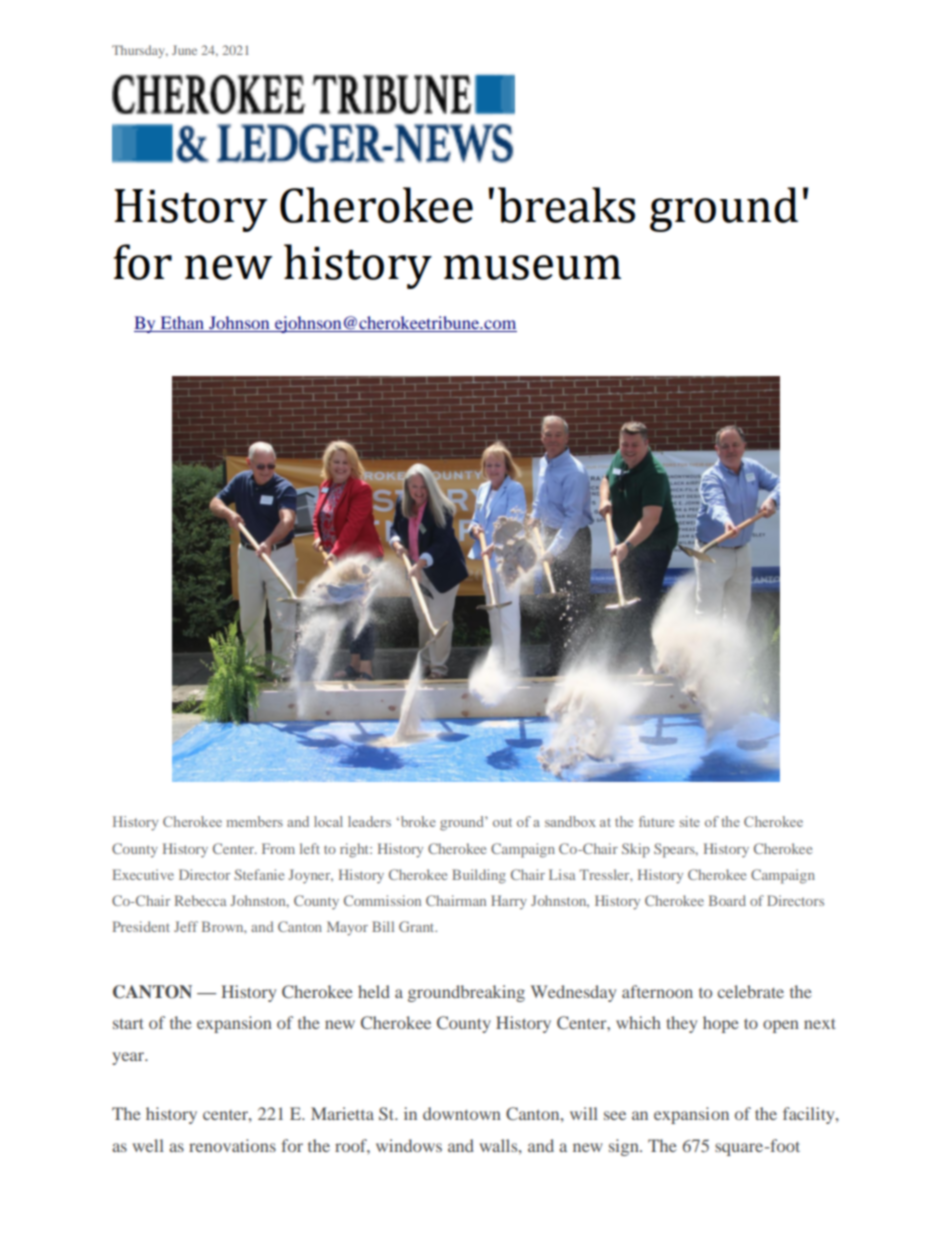 The width and height of the image is (952, 1233). What do you see at coordinates (532, 267) in the image?
I see `museum` at bounding box center [532, 267].
